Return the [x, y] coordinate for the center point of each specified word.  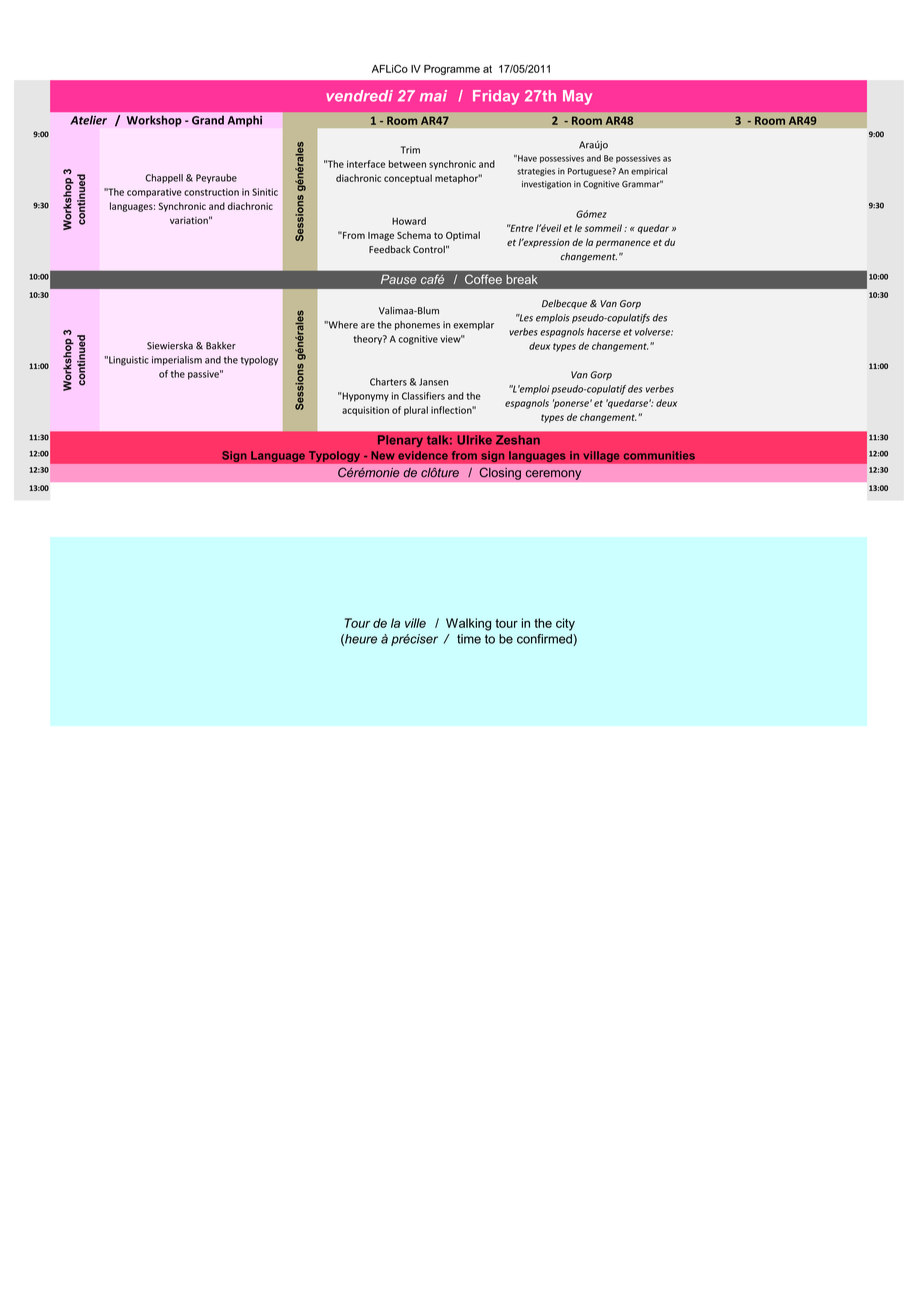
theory [368, 340]
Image [381, 236]
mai [433, 96]
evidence [423, 455]
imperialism [177, 361]
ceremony [553, 475]
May [577, 97]
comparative [154, 193]
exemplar [473, 325]
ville [415, 623]
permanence [623, 244]
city [565, 624]
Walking [468, 624]
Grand [208, 120]
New [383, 455]
